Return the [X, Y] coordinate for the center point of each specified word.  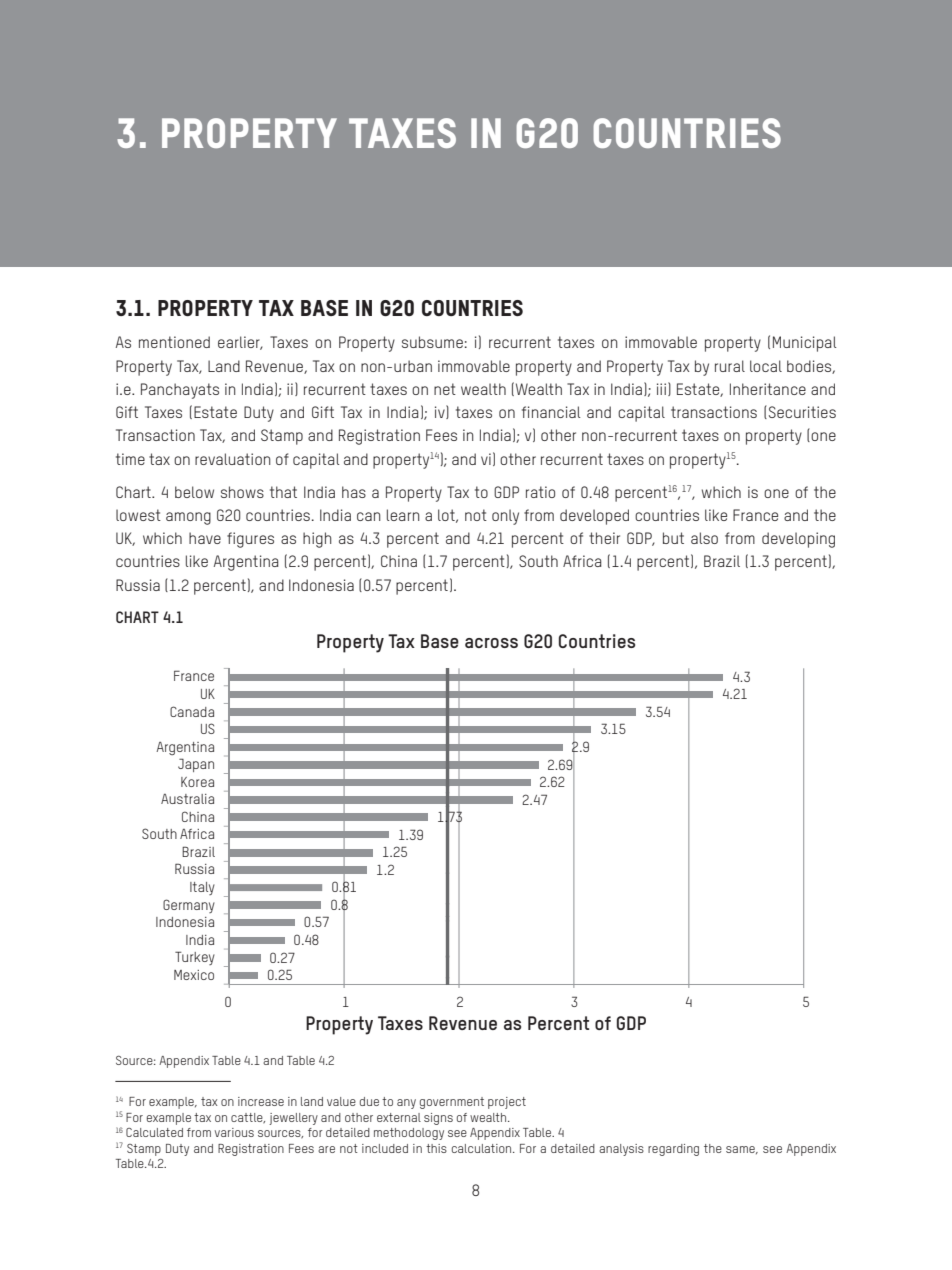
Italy [202, 888]
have [205, 538]
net [445, 389]
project [507, 1103]
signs [438, 1119]
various [234, 1132]
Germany [189, 906]
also [704, 538]
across [491, 643]
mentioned [174, 342]
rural [730, 366]
